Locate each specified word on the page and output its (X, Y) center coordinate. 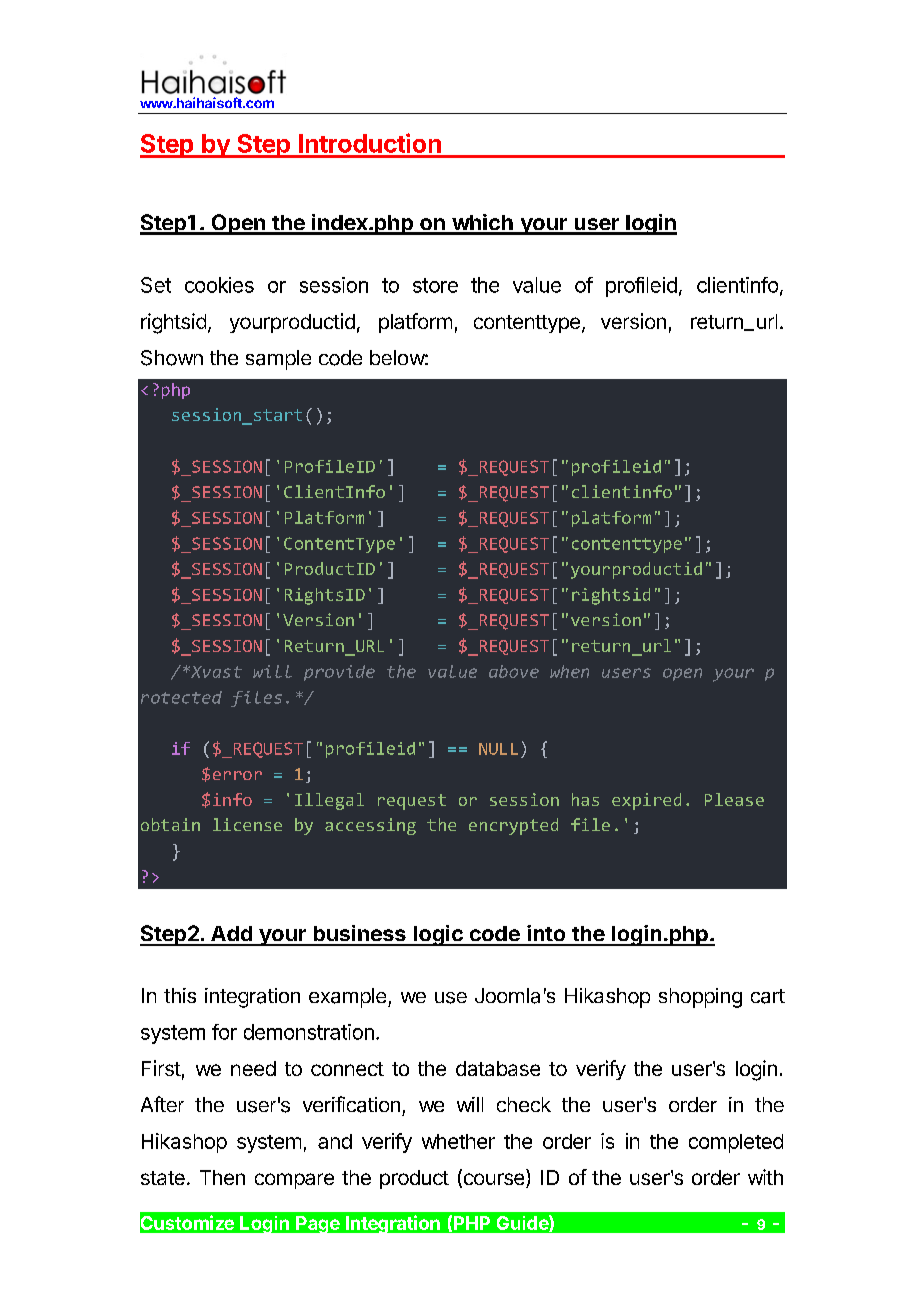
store (435, 285)
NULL (498, 749)
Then (222, 1177)
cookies (219, 285)
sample (278, 360)
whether (458, 1141)
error (237, 775)
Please (734, 799)
